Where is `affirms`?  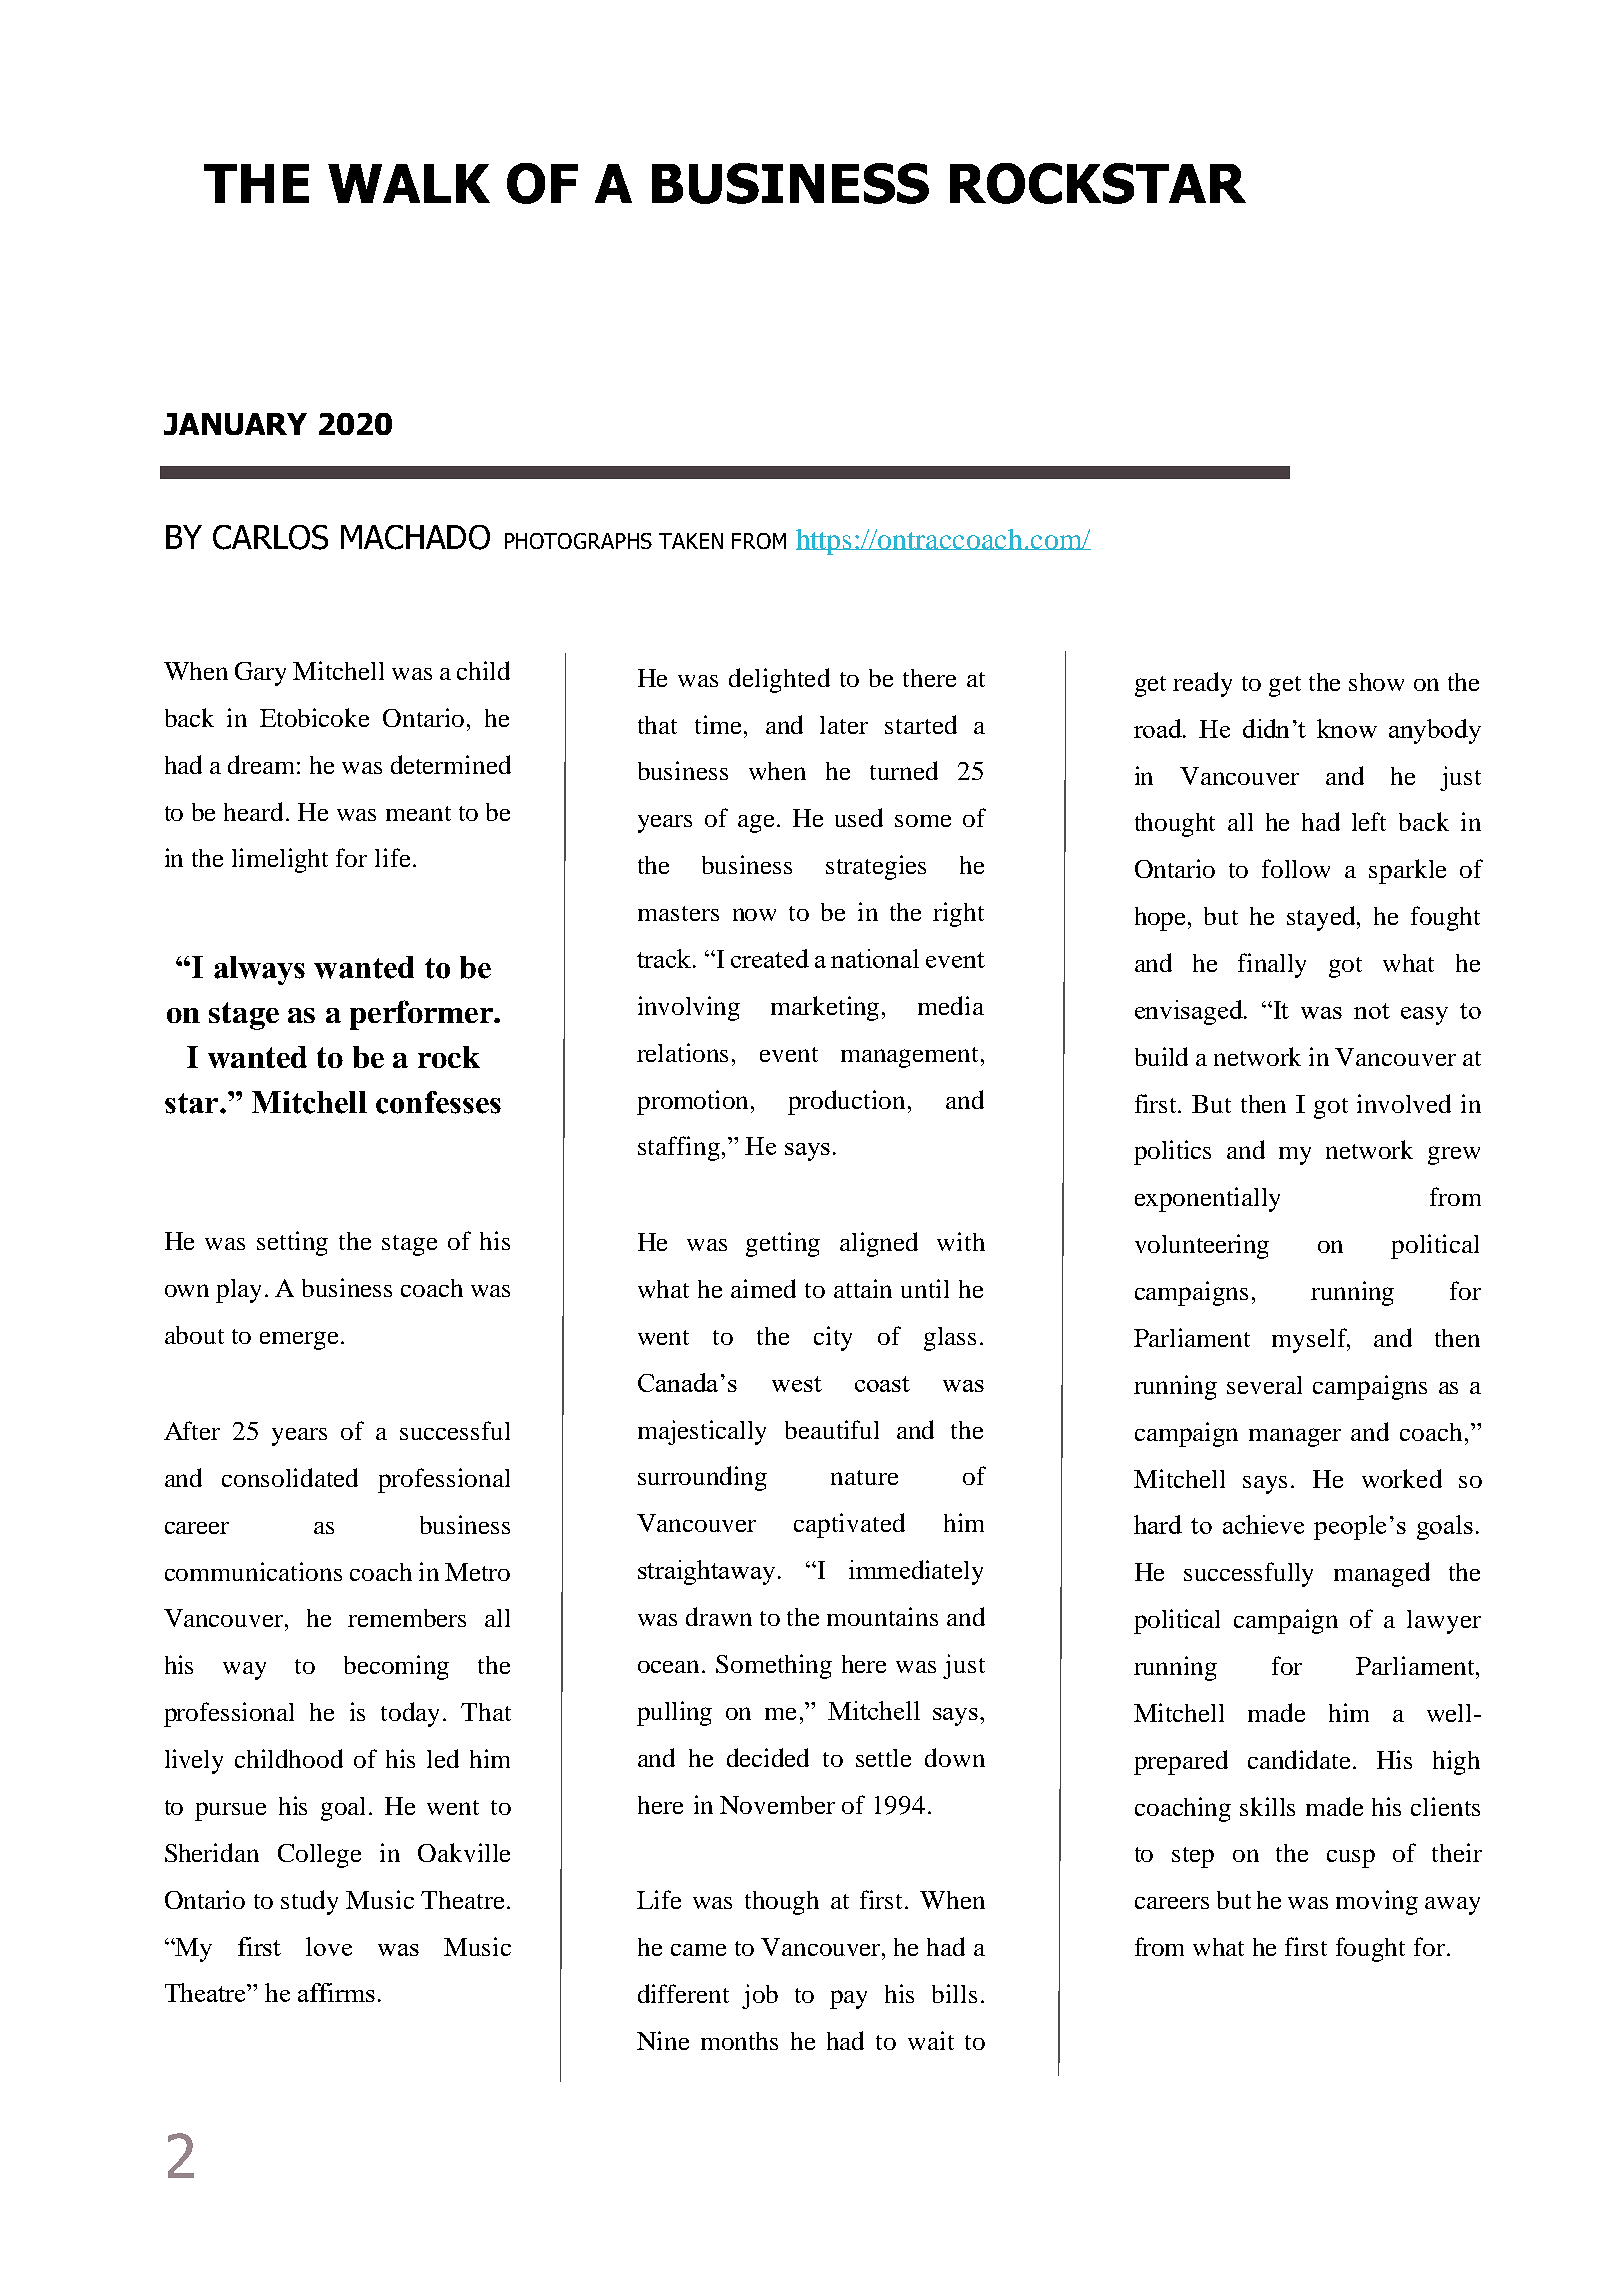 affirms is located at coordinates (336, 1992).
